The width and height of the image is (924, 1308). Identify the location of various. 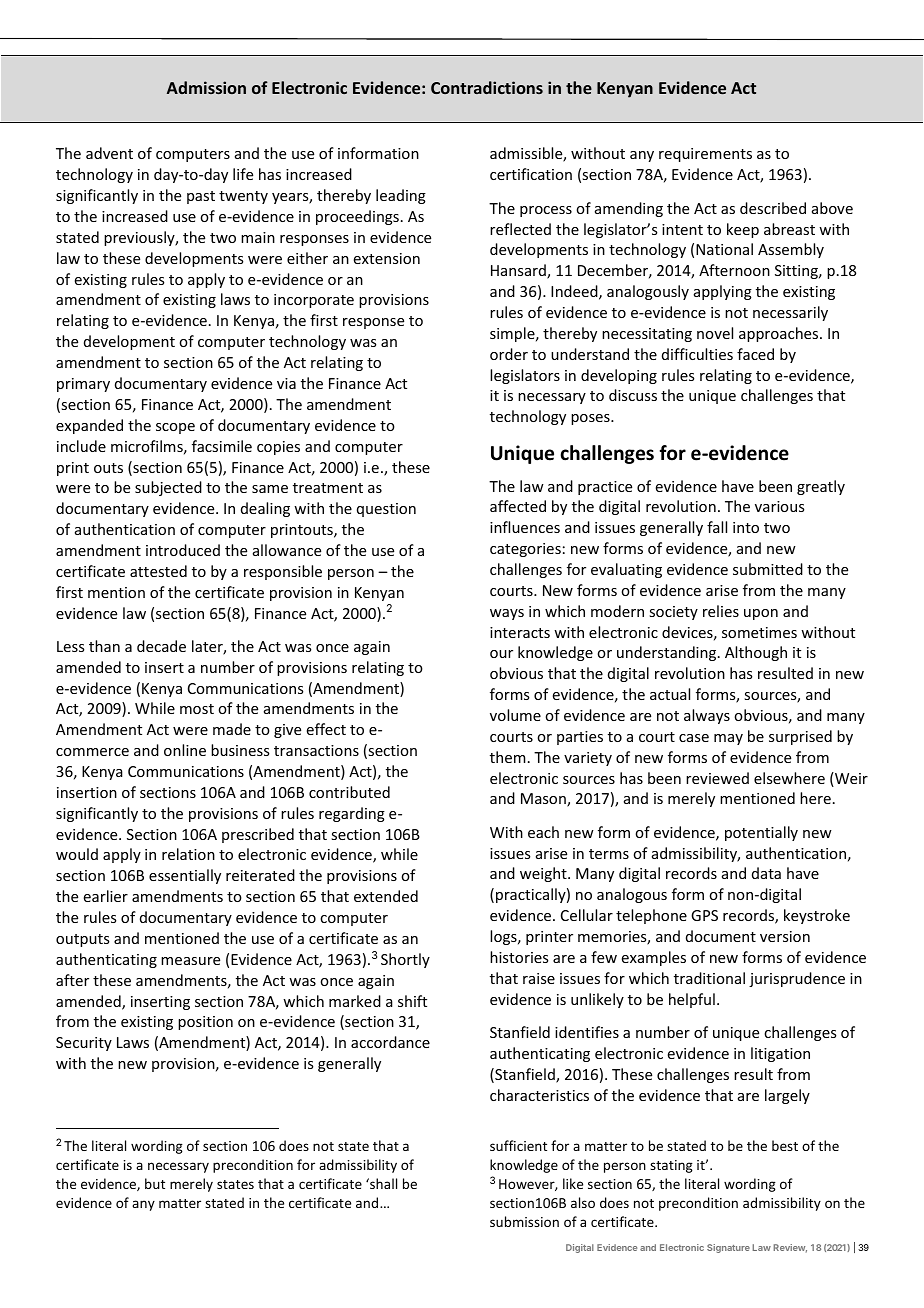
(779, 506).
